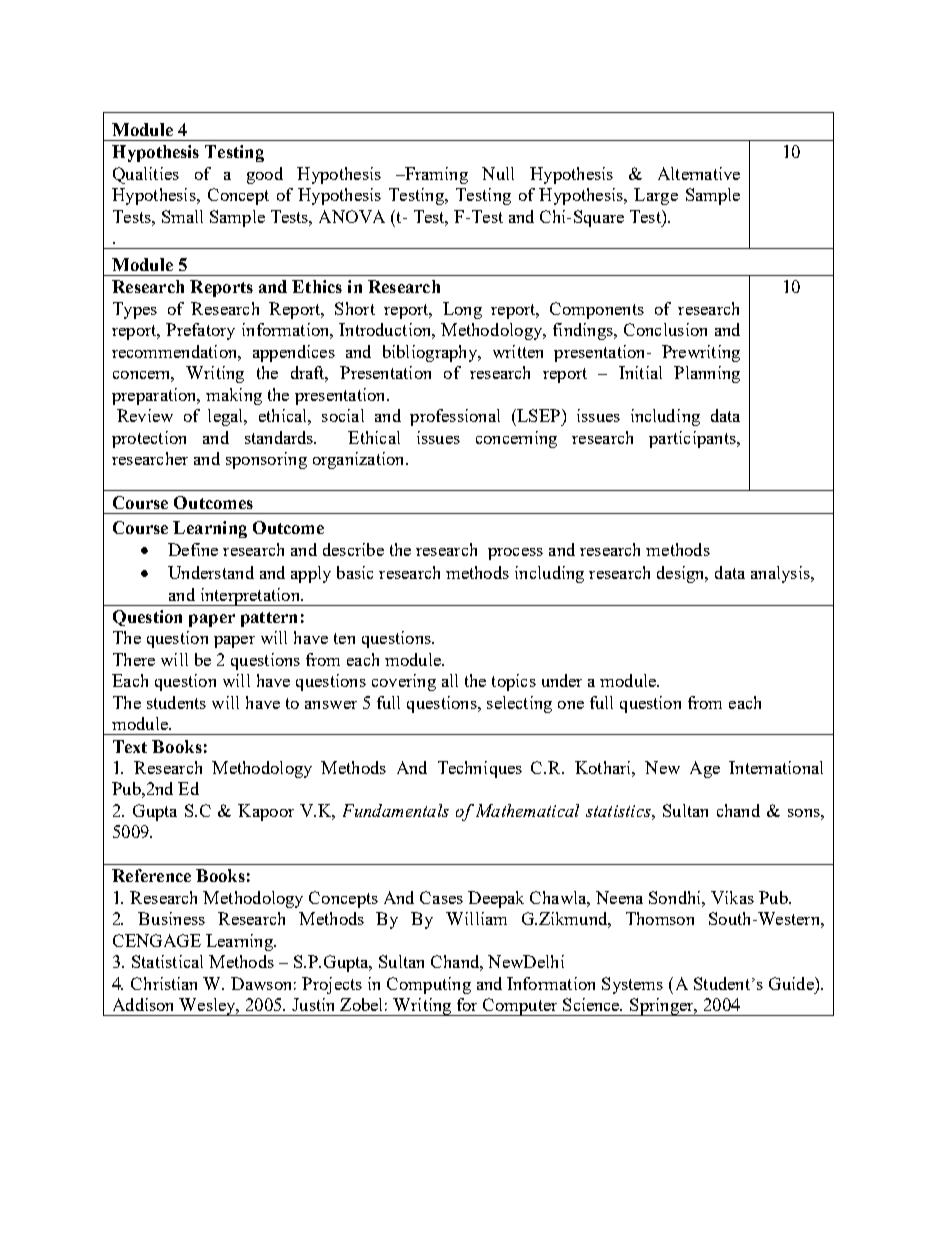 The width and height of the screenshot is (952, 1233). I want to click on Computing, so click(429, 985).
